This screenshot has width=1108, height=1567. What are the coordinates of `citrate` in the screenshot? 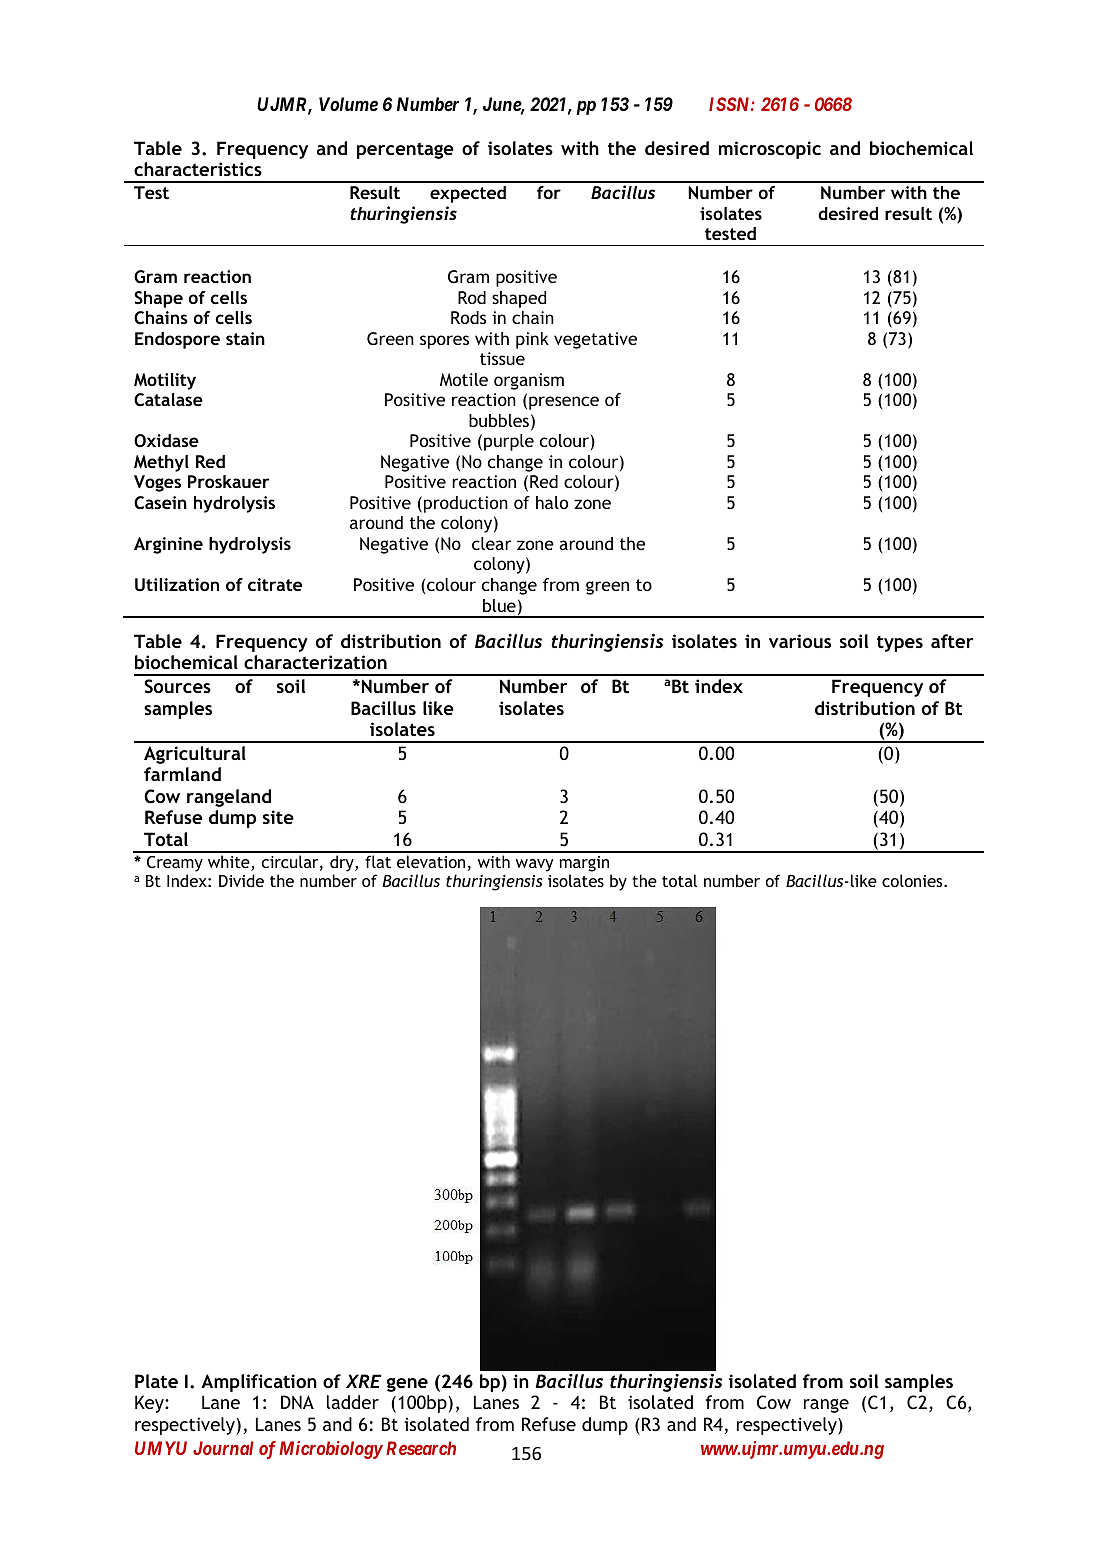 It's located at (275, 584).
